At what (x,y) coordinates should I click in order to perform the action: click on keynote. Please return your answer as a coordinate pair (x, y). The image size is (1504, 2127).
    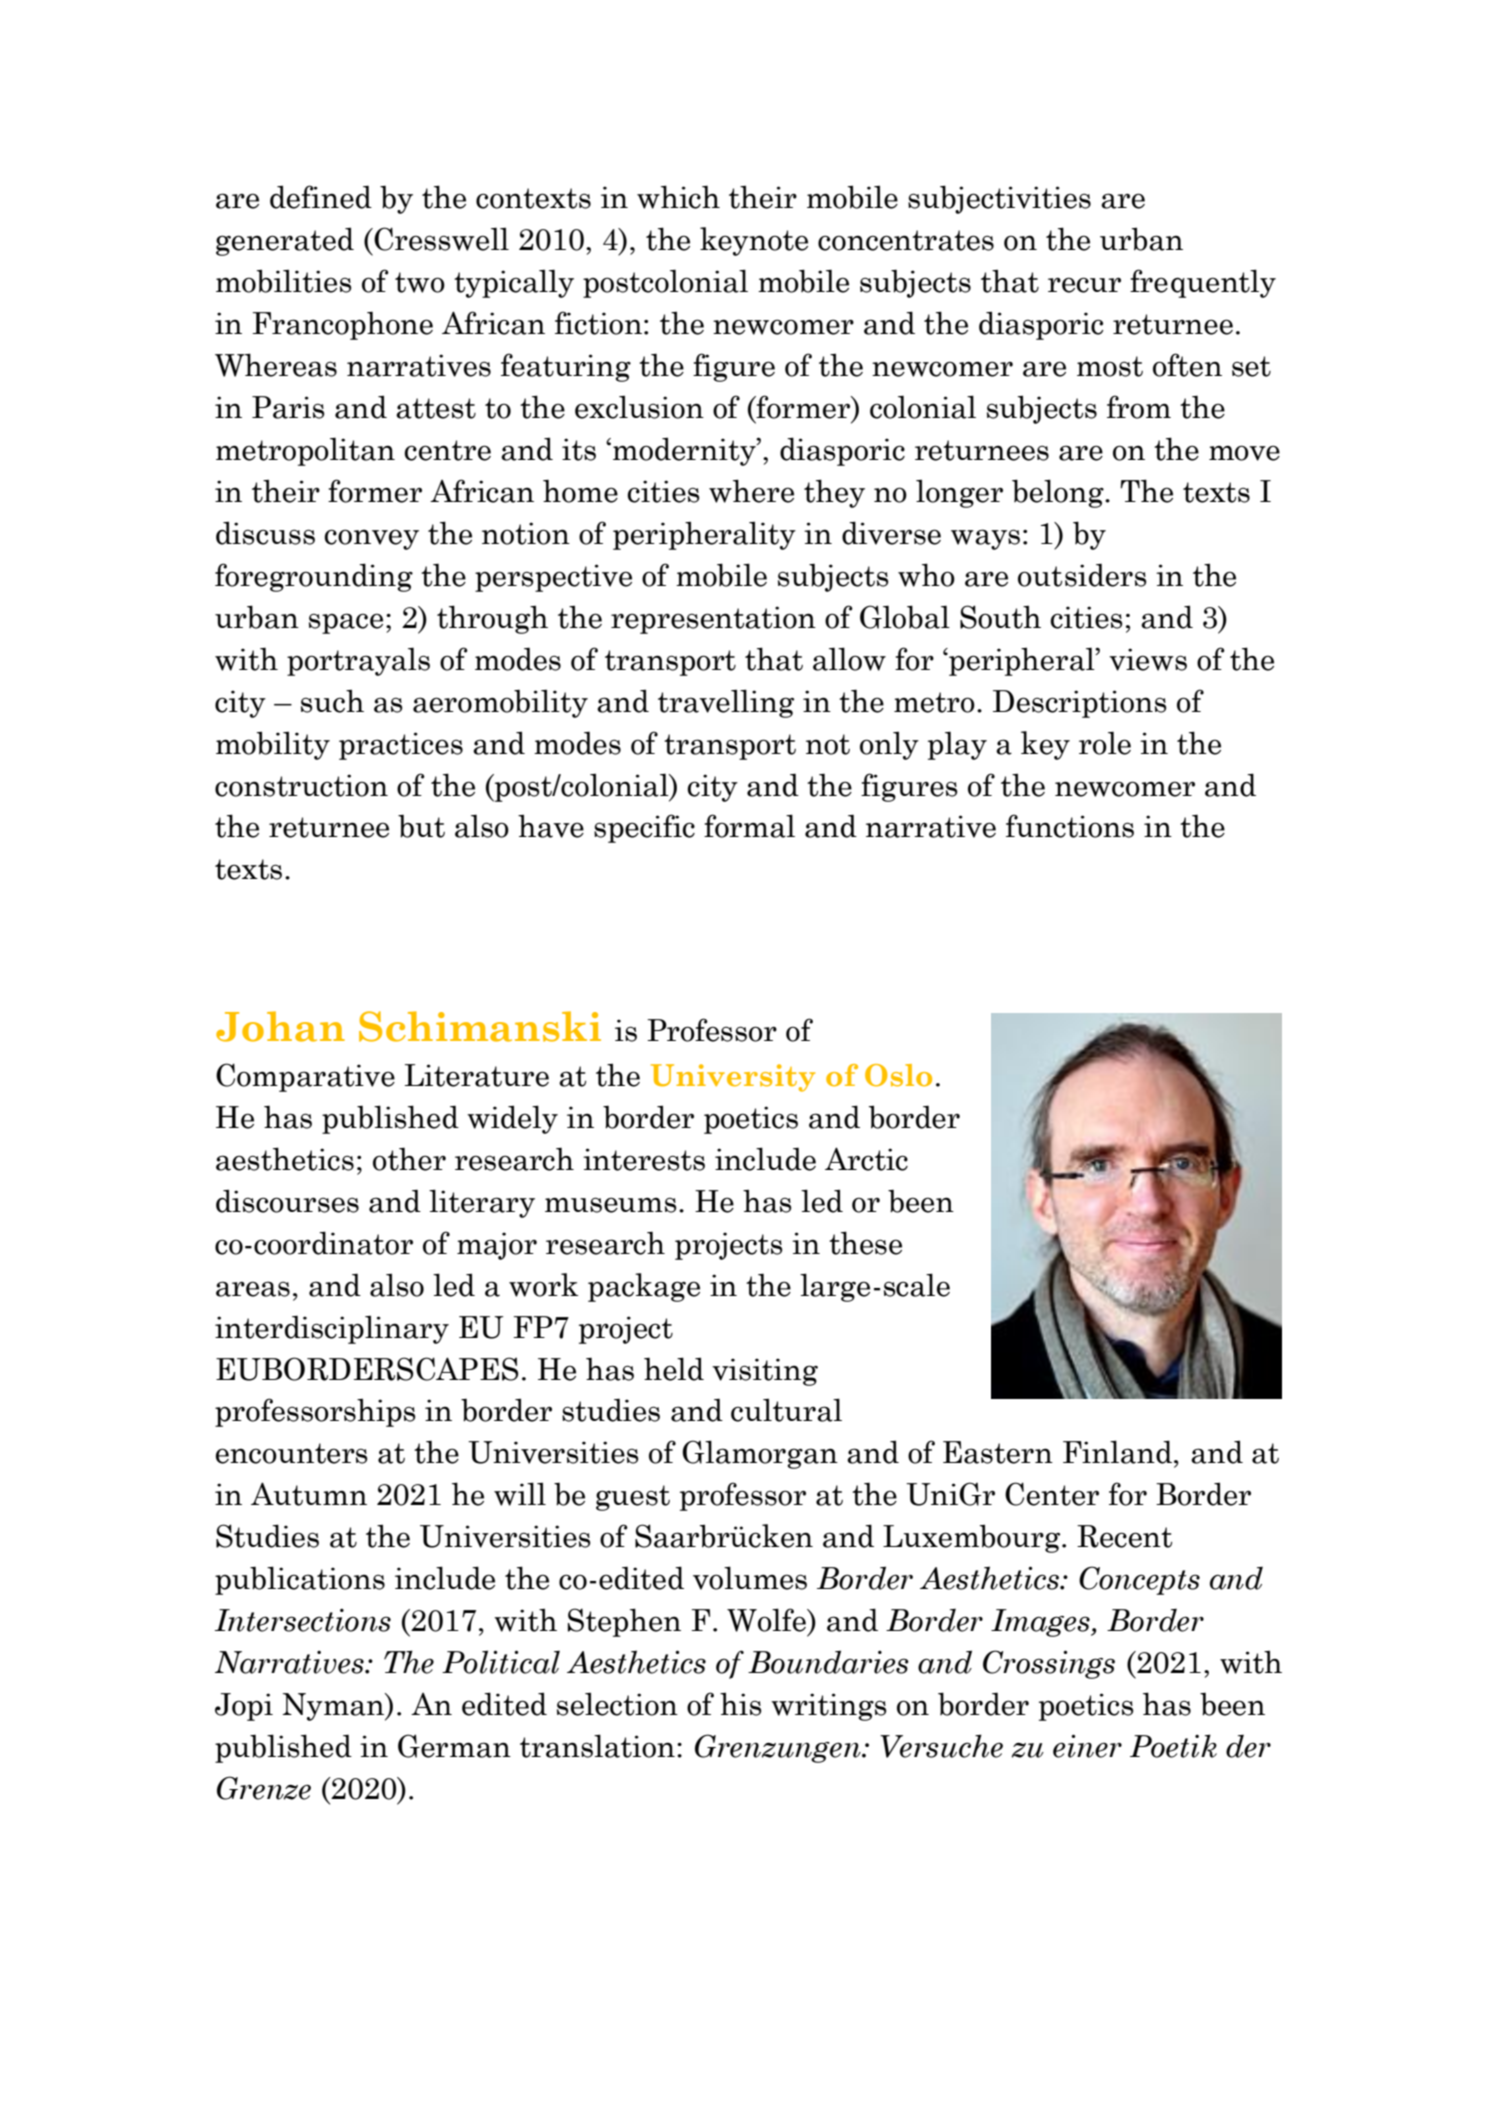
    Looking at the image, I should click on (754, 241).
